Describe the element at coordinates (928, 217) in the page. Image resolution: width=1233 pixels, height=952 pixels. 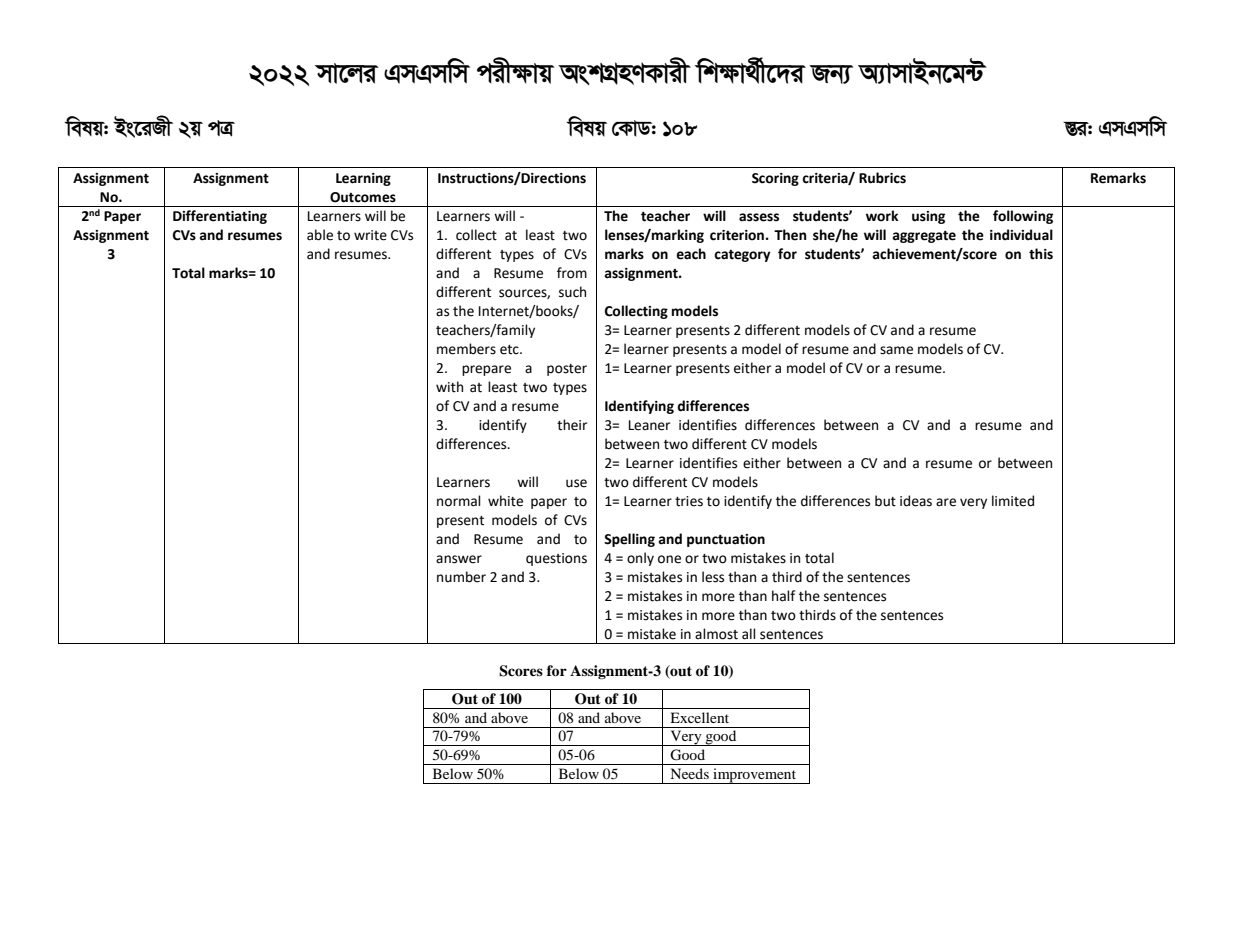
I see `using` at that location.
